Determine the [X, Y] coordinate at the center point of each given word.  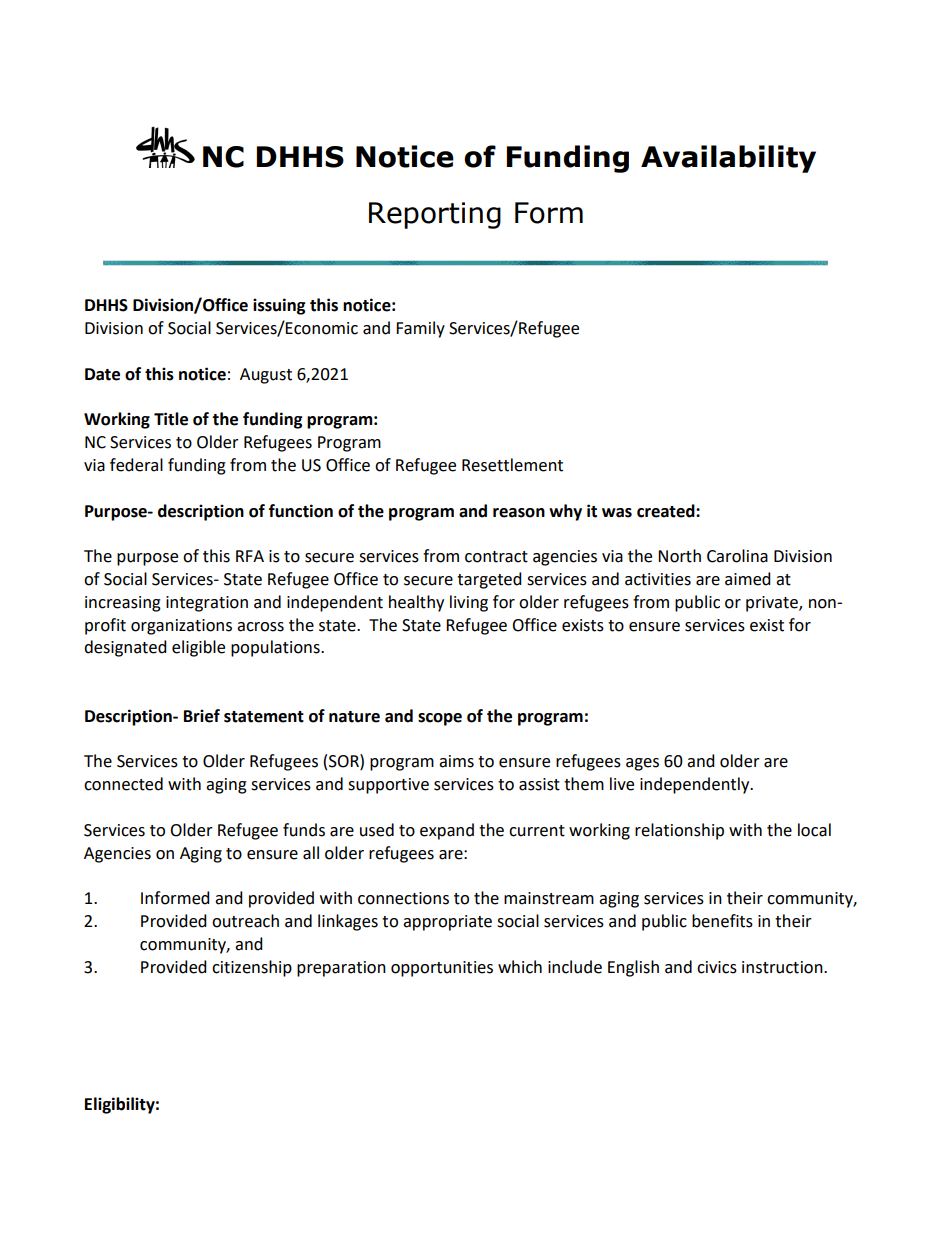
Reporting [435, 215]
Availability [728, 159]
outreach [245, 921]
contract [496, 557]
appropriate [447, 923]
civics [717, 967]
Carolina [737, 556]
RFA [250, 556]
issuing [279, 306]
